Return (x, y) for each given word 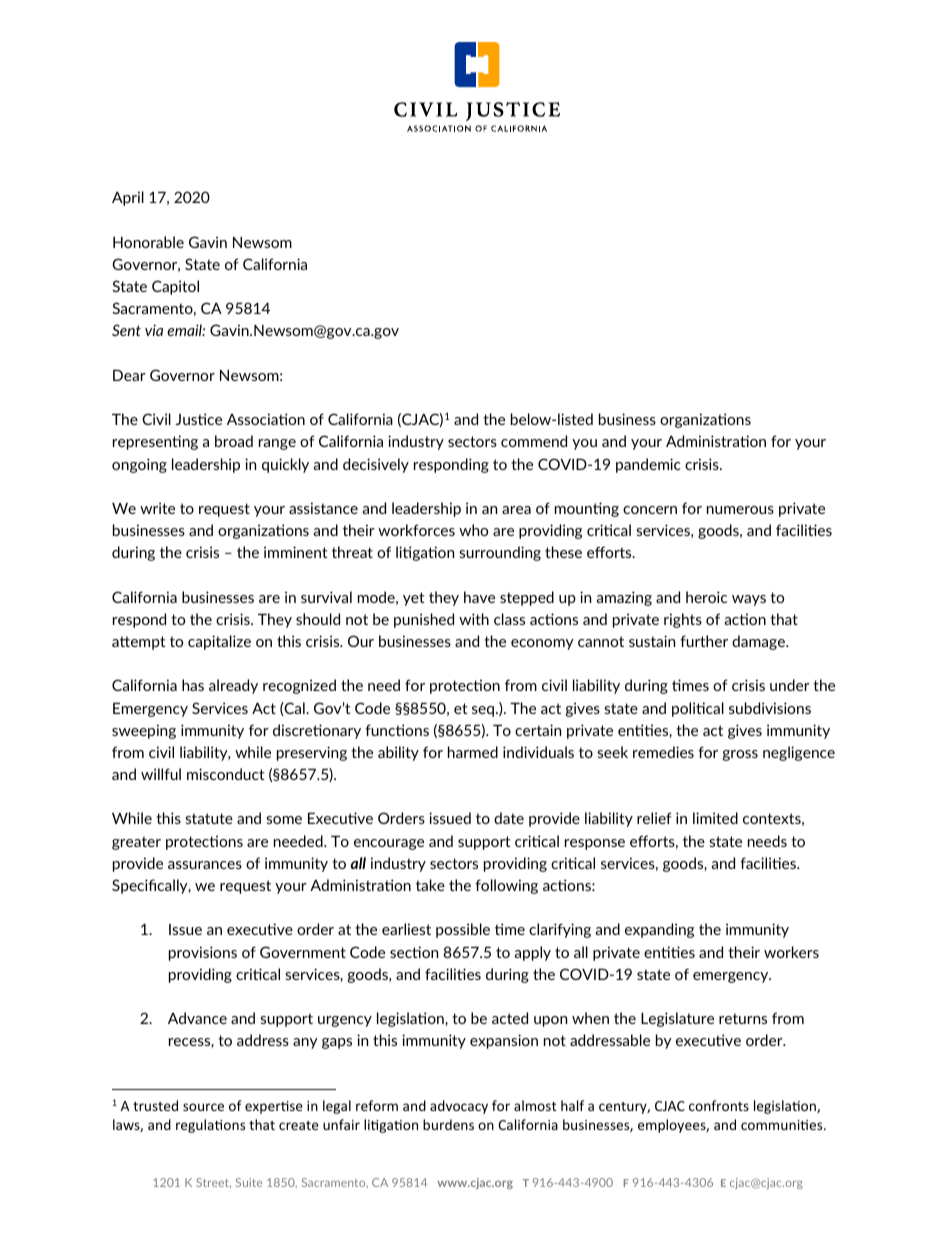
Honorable (148, 242)
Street (213, 1183)
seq (484, 711)
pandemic (648, 465)
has (193, 685)
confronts (719, 1105)
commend (534, 441)
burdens (448, 1124)
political (698, 709)
